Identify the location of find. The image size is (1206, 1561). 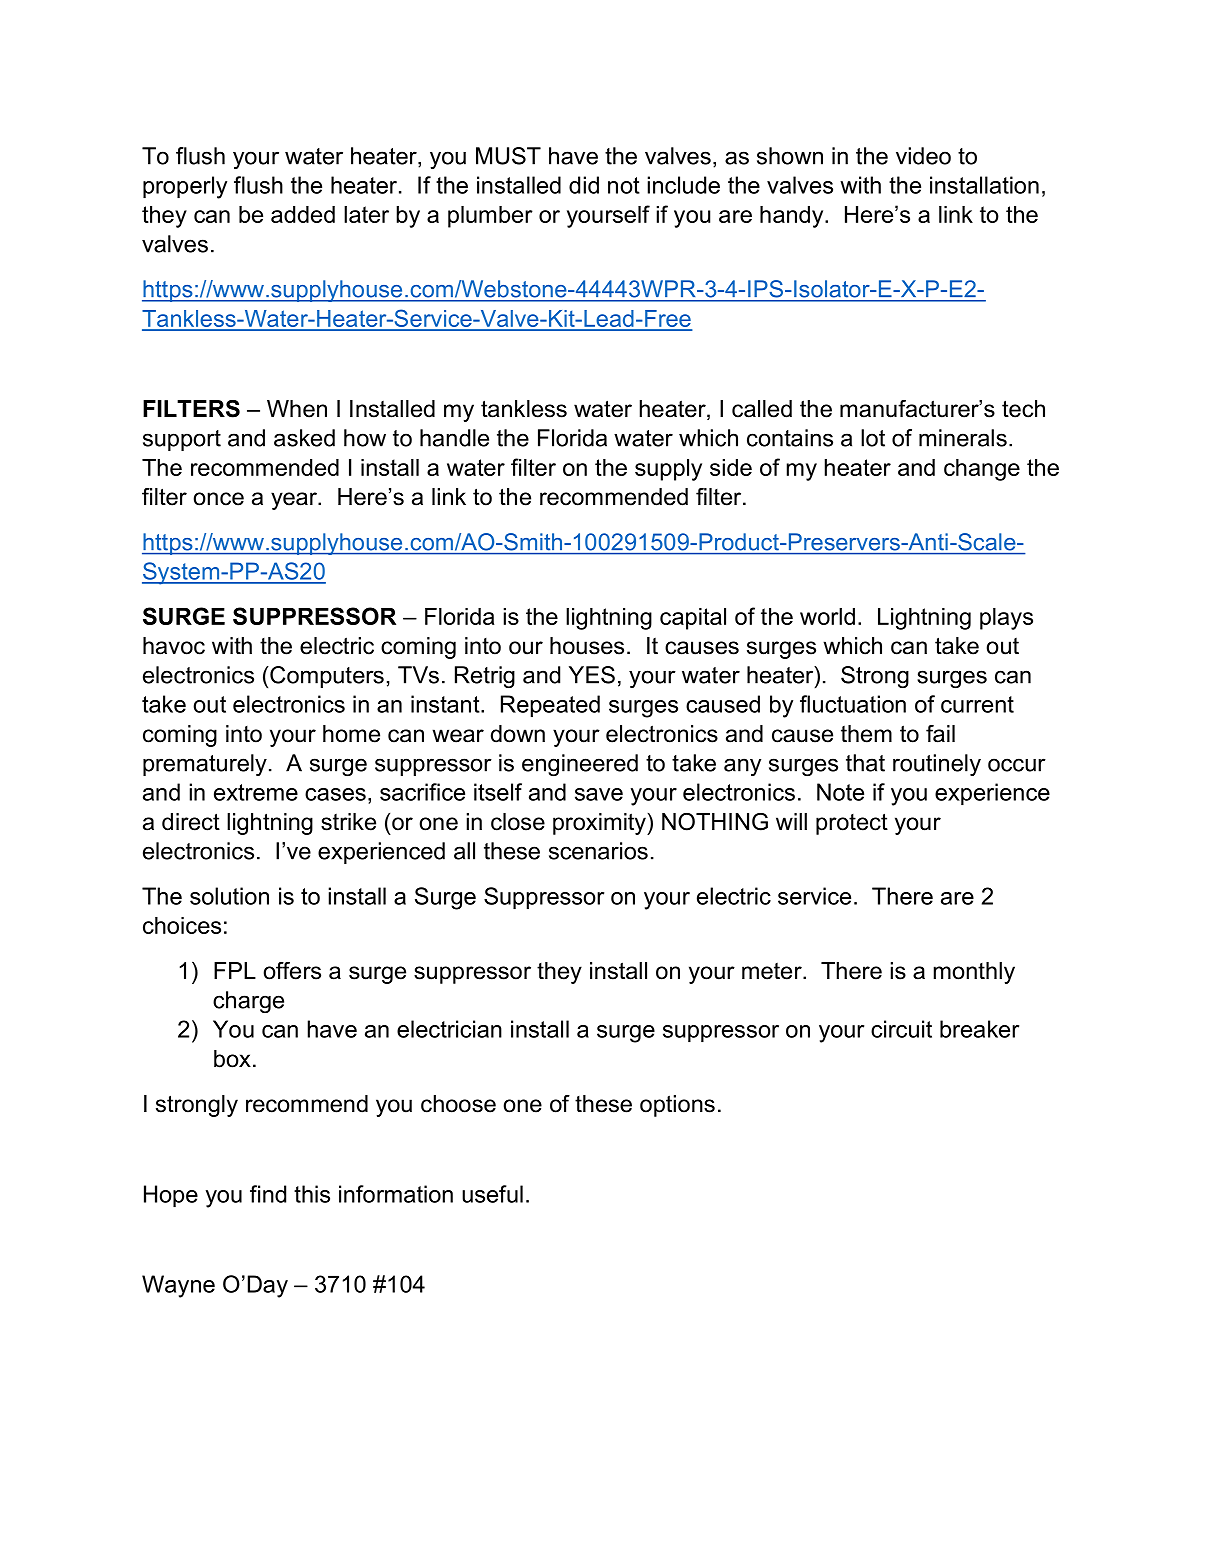
(268, 1194).
